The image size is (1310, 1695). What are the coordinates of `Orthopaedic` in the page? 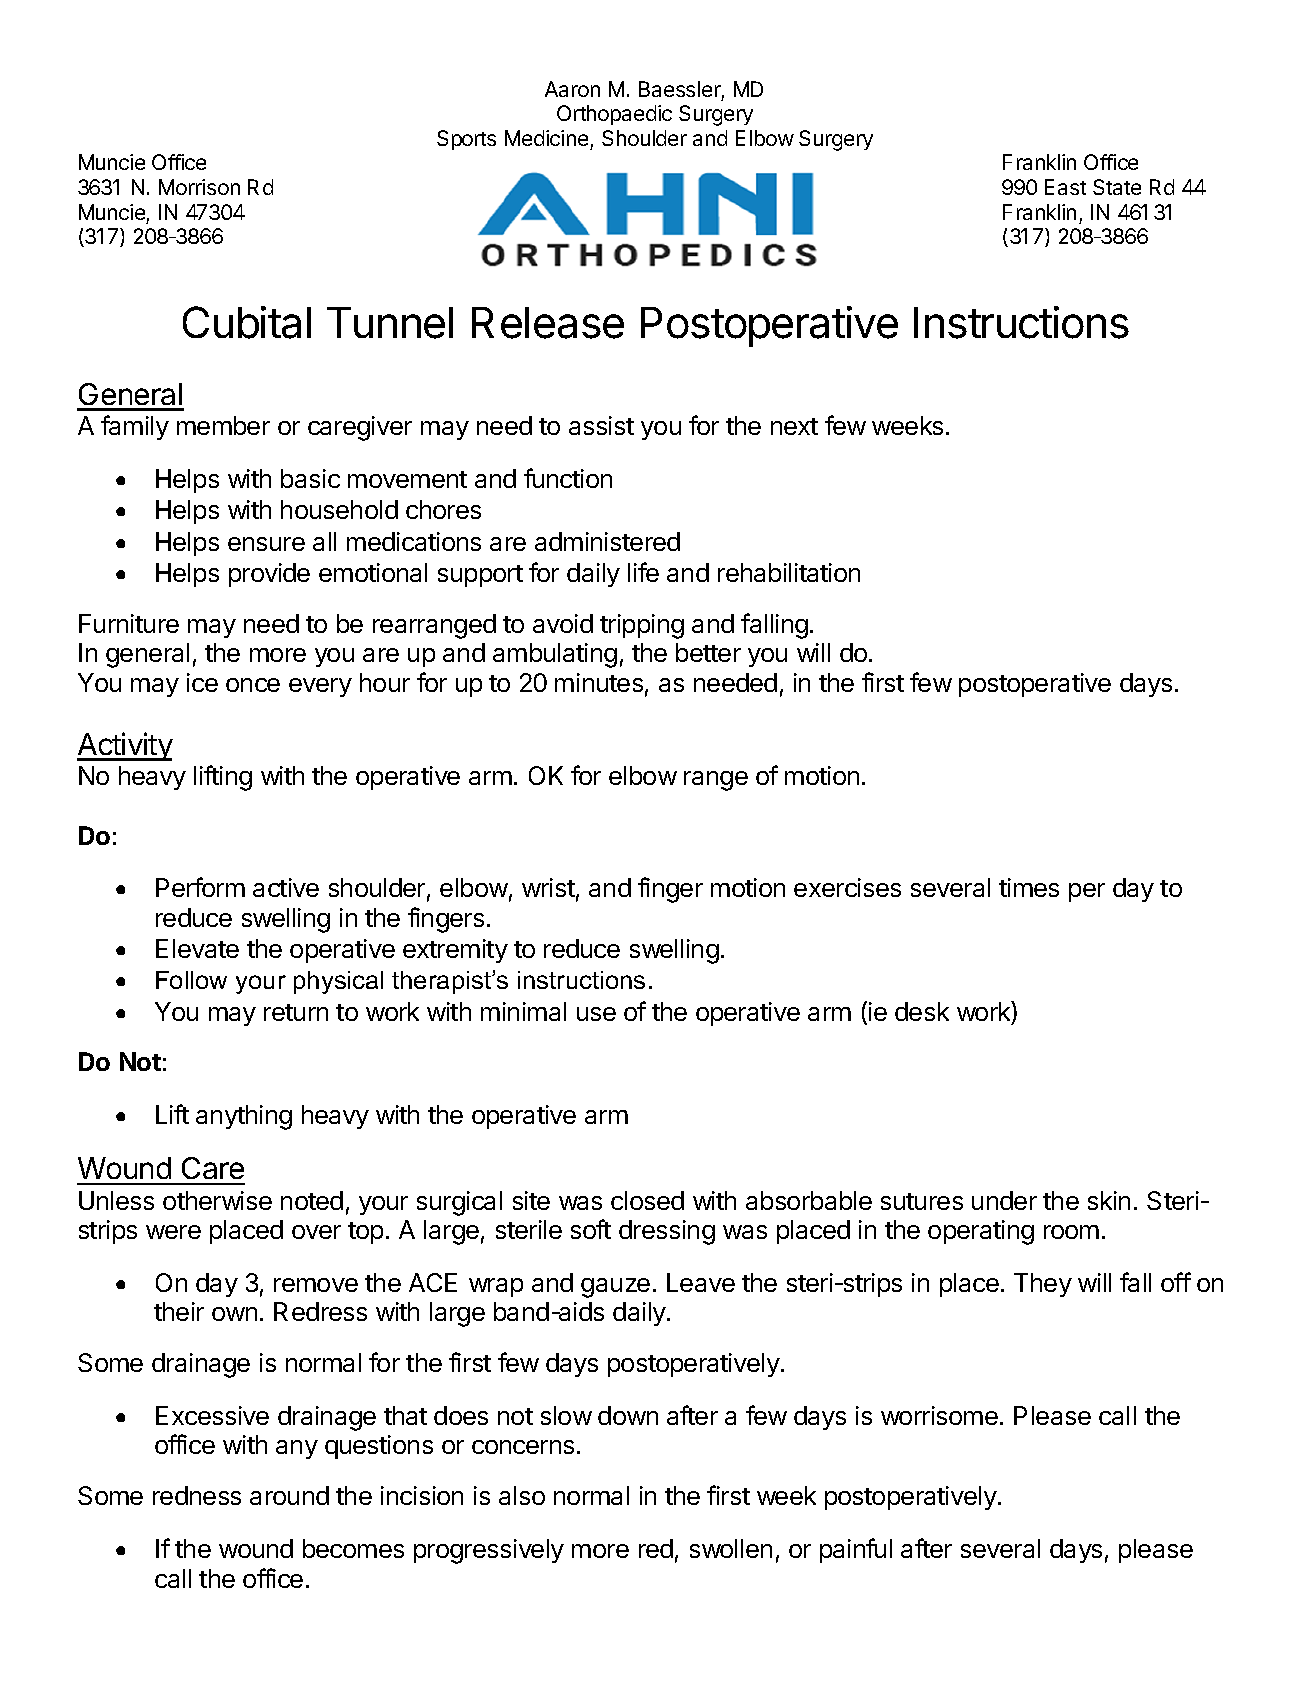 It's located at (614, 115).
